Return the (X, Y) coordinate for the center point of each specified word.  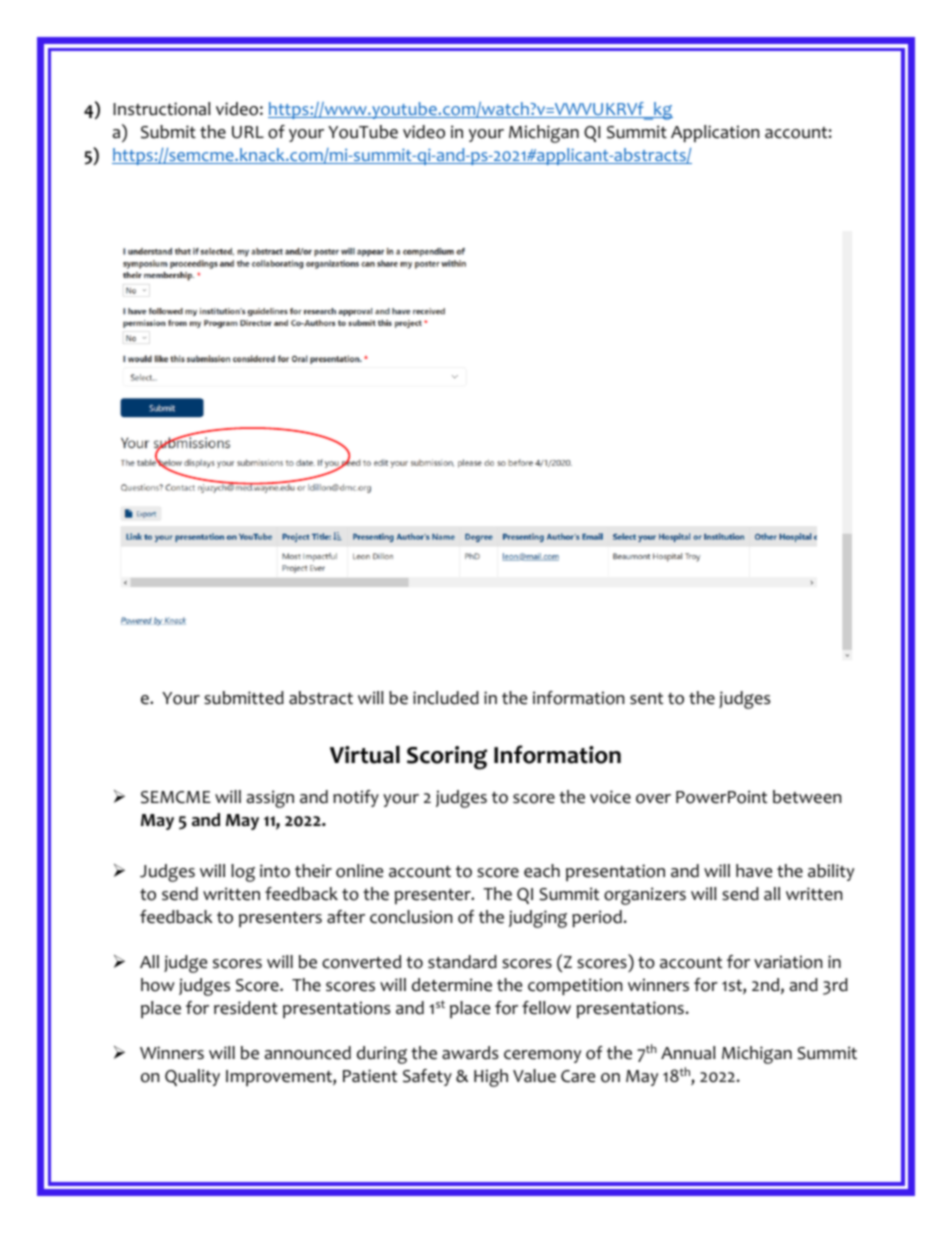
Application (715, 133)
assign (270, 799)
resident (246, 1008)
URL (248, 132)
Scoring (447, 758)
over (653, 799)
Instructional (162, 109)
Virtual (365, 754)
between (807, 797)
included (446, 698)
